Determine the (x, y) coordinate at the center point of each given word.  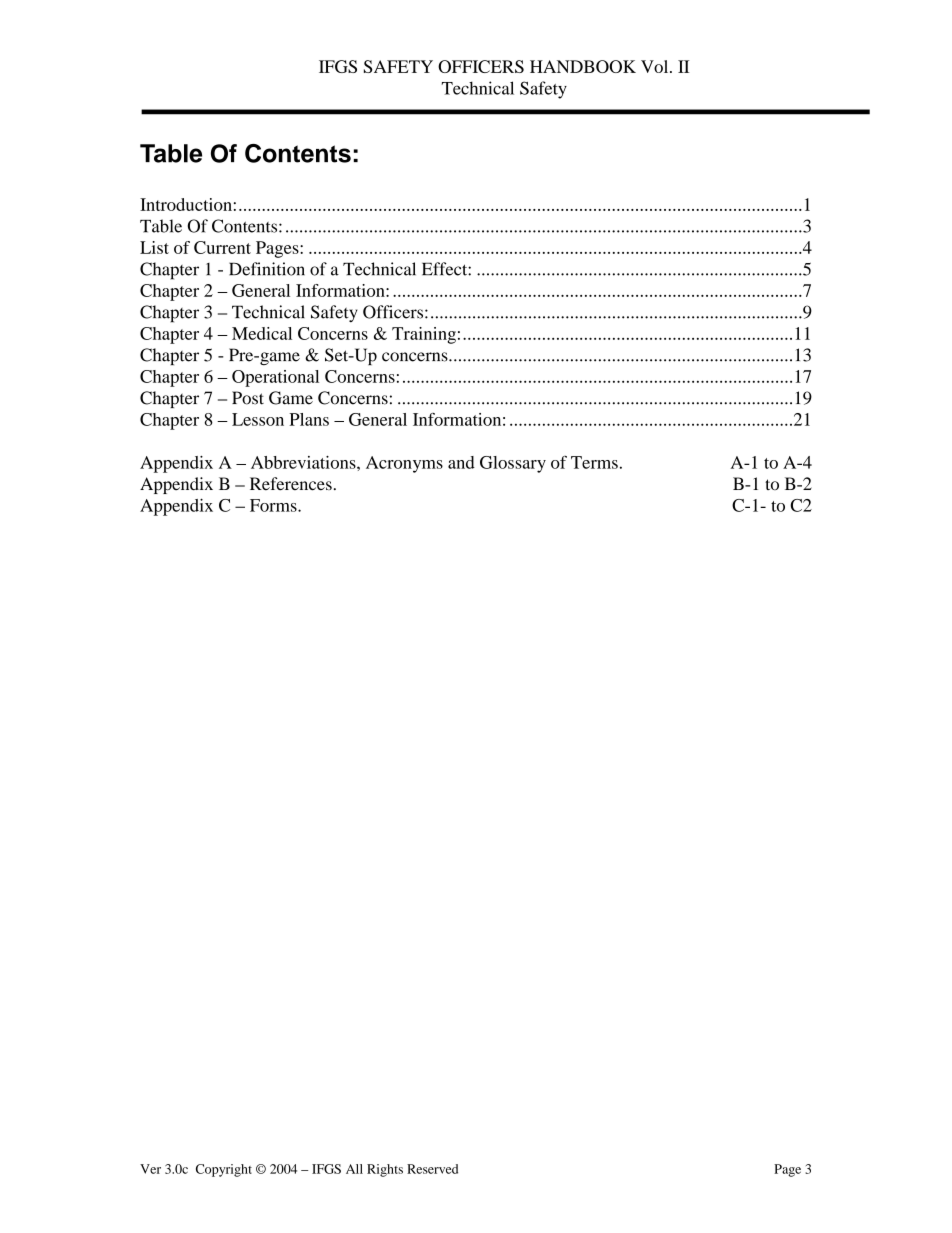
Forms (274, 505)
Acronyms (404, 464)
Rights (385, 1170)
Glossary (513, 464)
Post (248, 398)
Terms (594, 462)
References (291, 484)
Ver (150, 1169)
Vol (656, 66)
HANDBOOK (583, 66)
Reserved (432, 1169)
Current (222, 247)
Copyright (224, 1170)
